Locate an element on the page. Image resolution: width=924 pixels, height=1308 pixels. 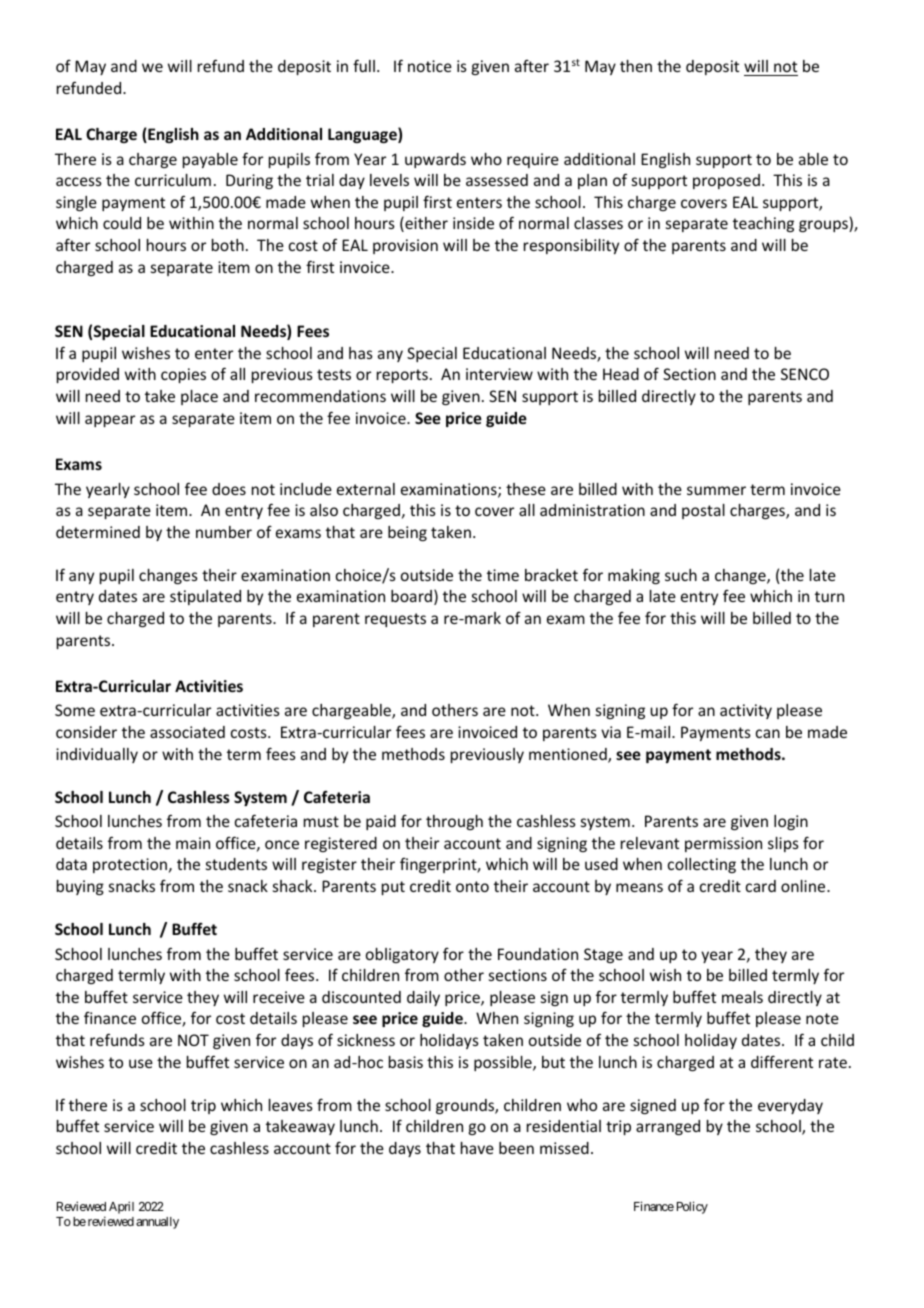
curriculum is located at coordinates (173, 180).
